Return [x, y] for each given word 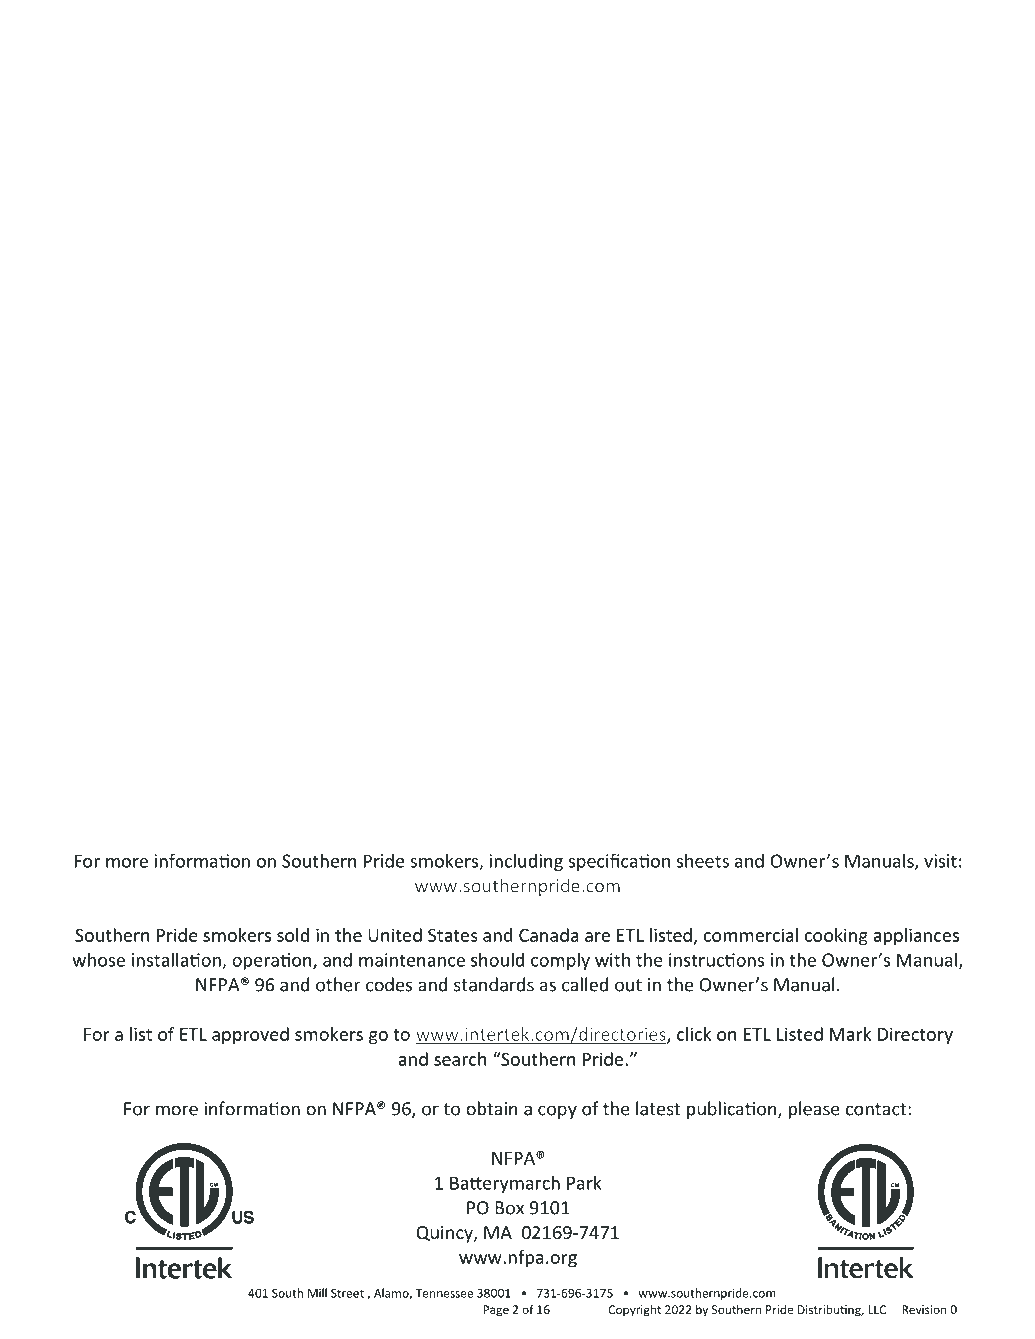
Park [584, 1182]
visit [940, 861]
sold [293, 935]
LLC [877, 1309]
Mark [850, 1034]
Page [496, 1311]
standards [494, 984]
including [526, 862]
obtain [492, 1108]
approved [250, 1036]
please [814, 1110]
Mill [317, 1293]
